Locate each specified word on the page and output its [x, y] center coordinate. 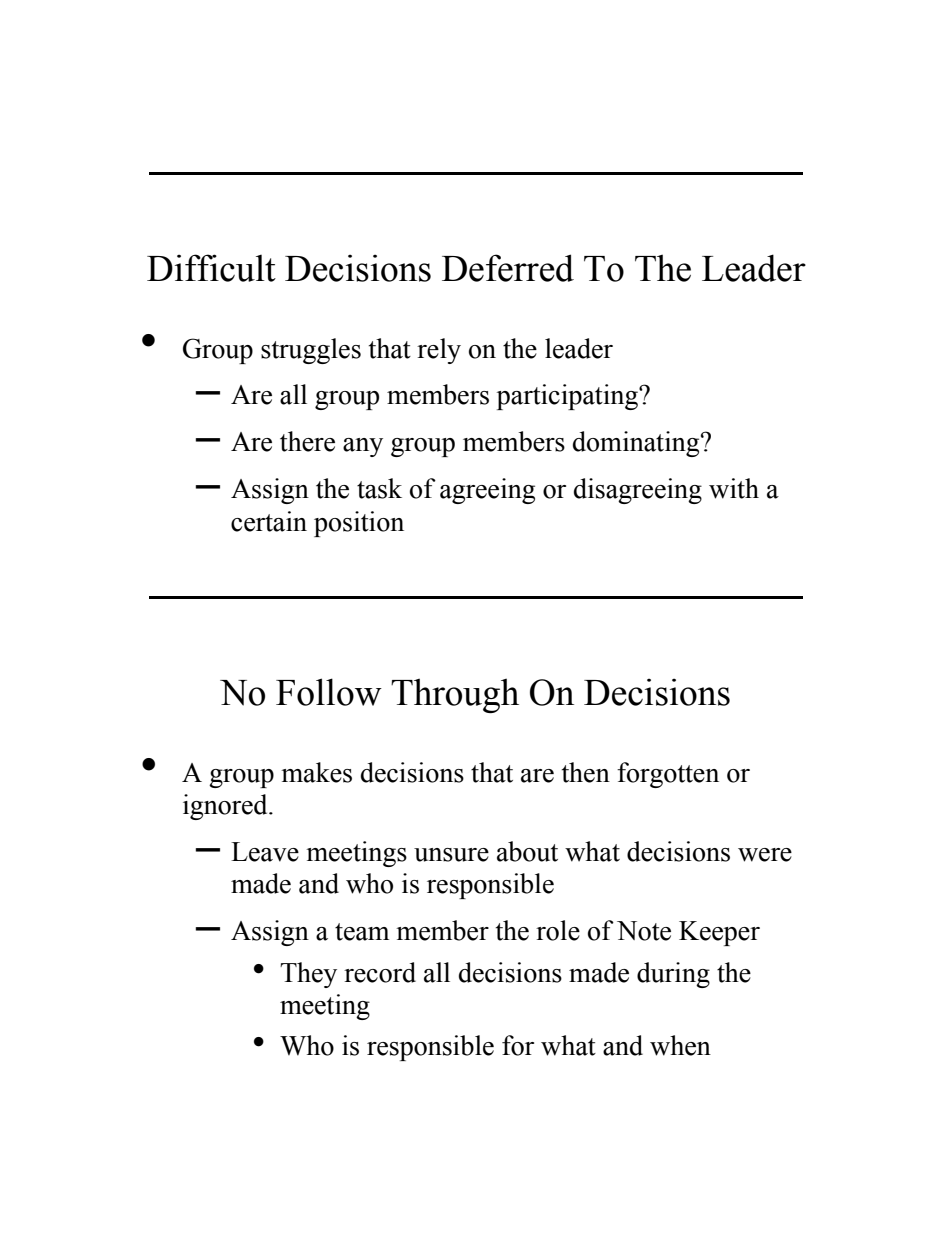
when [680, 1045]
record [380, 972]
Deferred [508, 268]
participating [568, 397]
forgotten [668, 775]
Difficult [211, 268]
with [734, 488]
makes [316, 772]
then [586, 772]
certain [269, 521]
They [308, 975]
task [379, 488]
